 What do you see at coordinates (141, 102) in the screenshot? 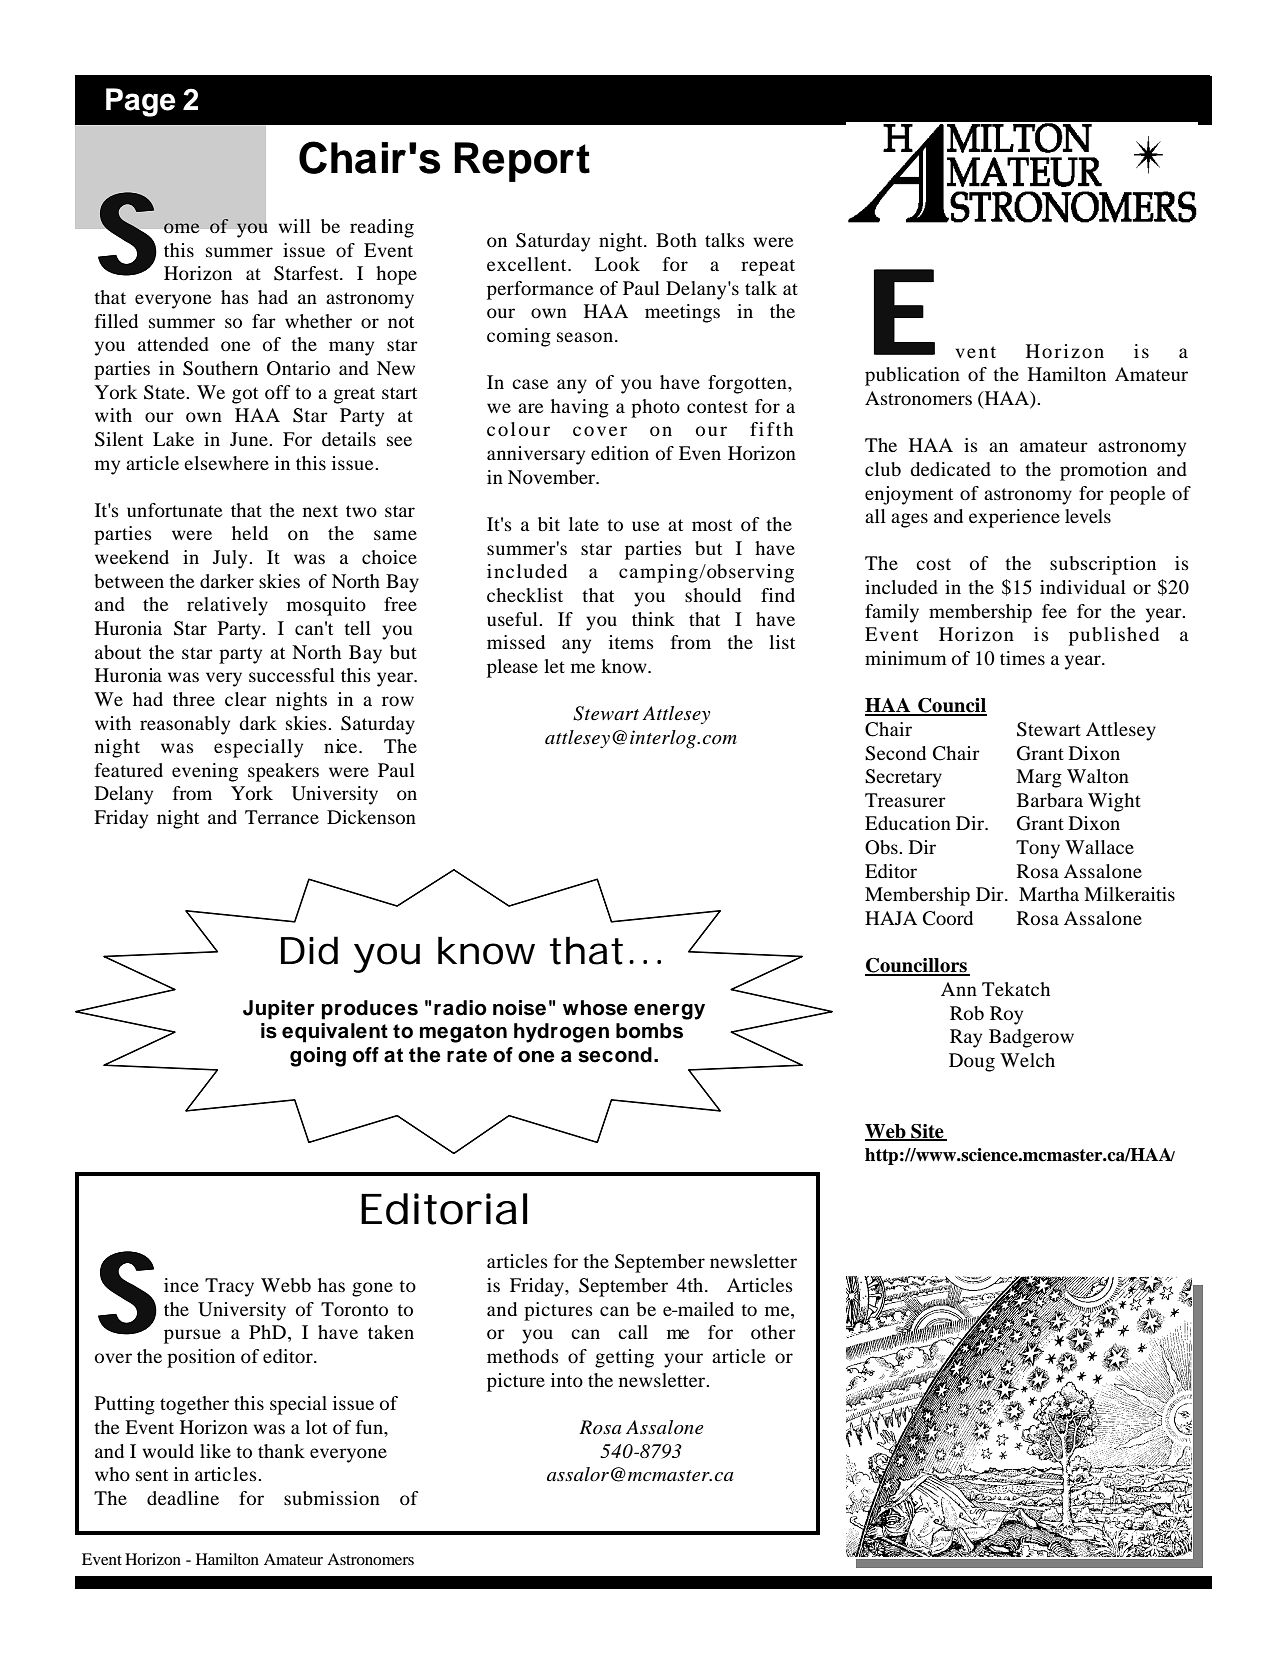
I see `Page` at bounding box center [141, 102].
